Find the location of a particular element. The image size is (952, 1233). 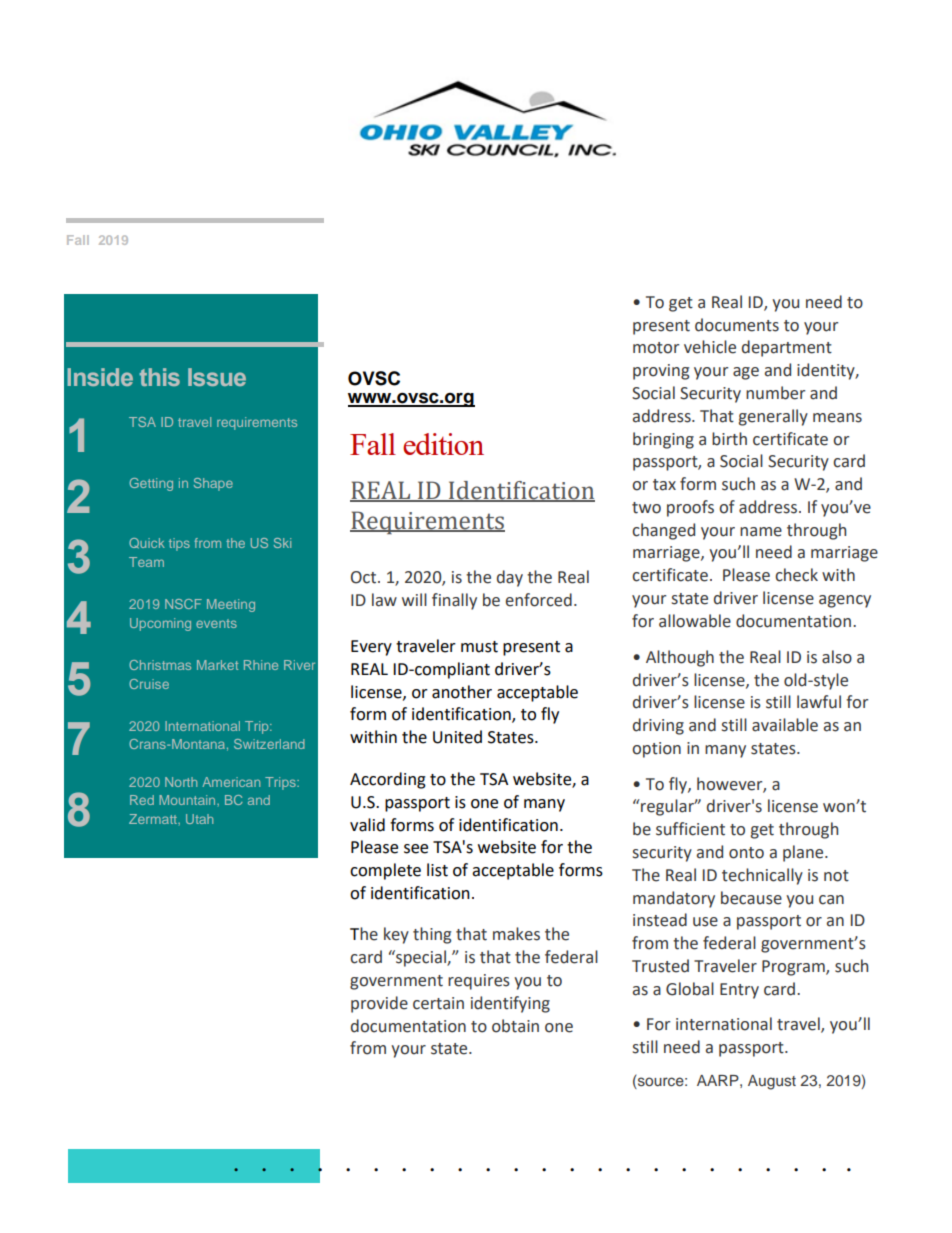

provide is located at coordinates (379, 1004).
